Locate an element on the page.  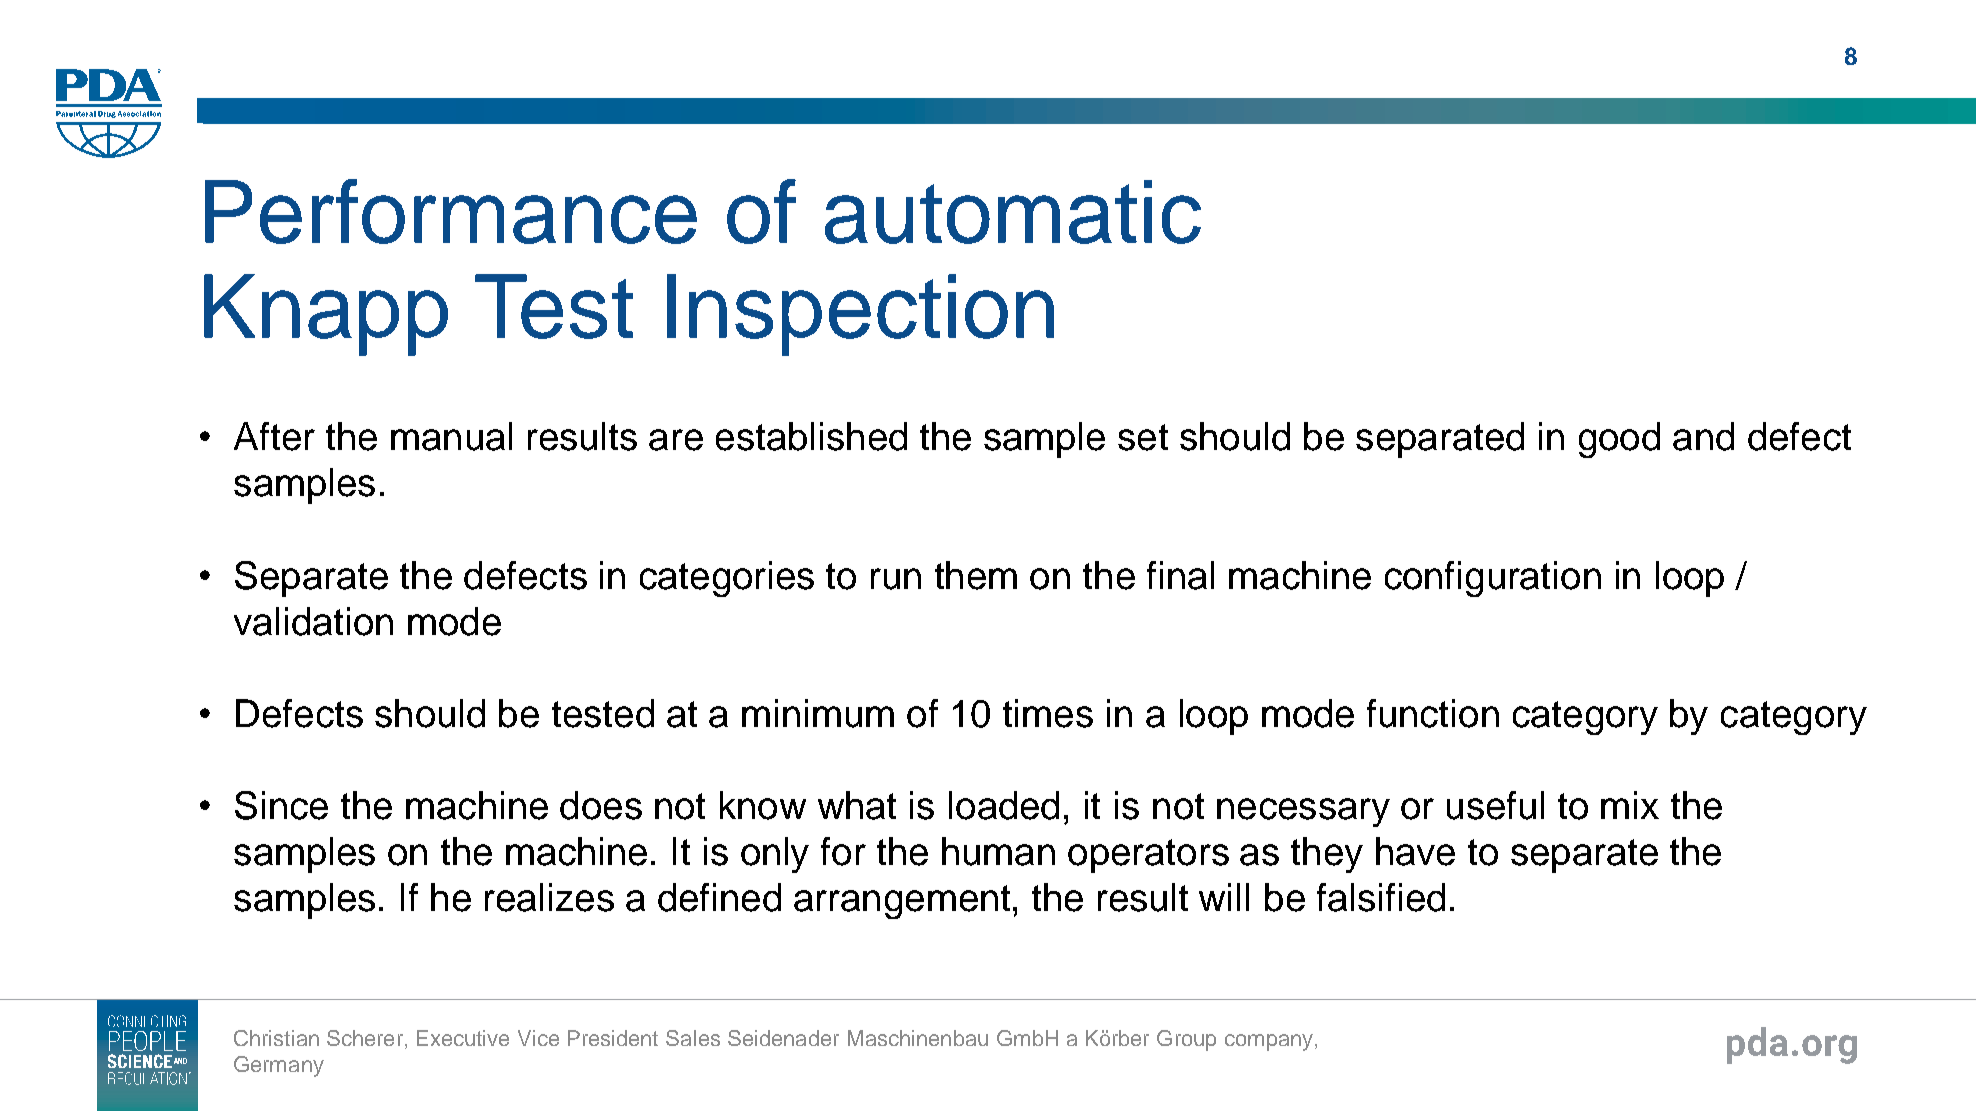
set is located at coordinates (1143, 437).
